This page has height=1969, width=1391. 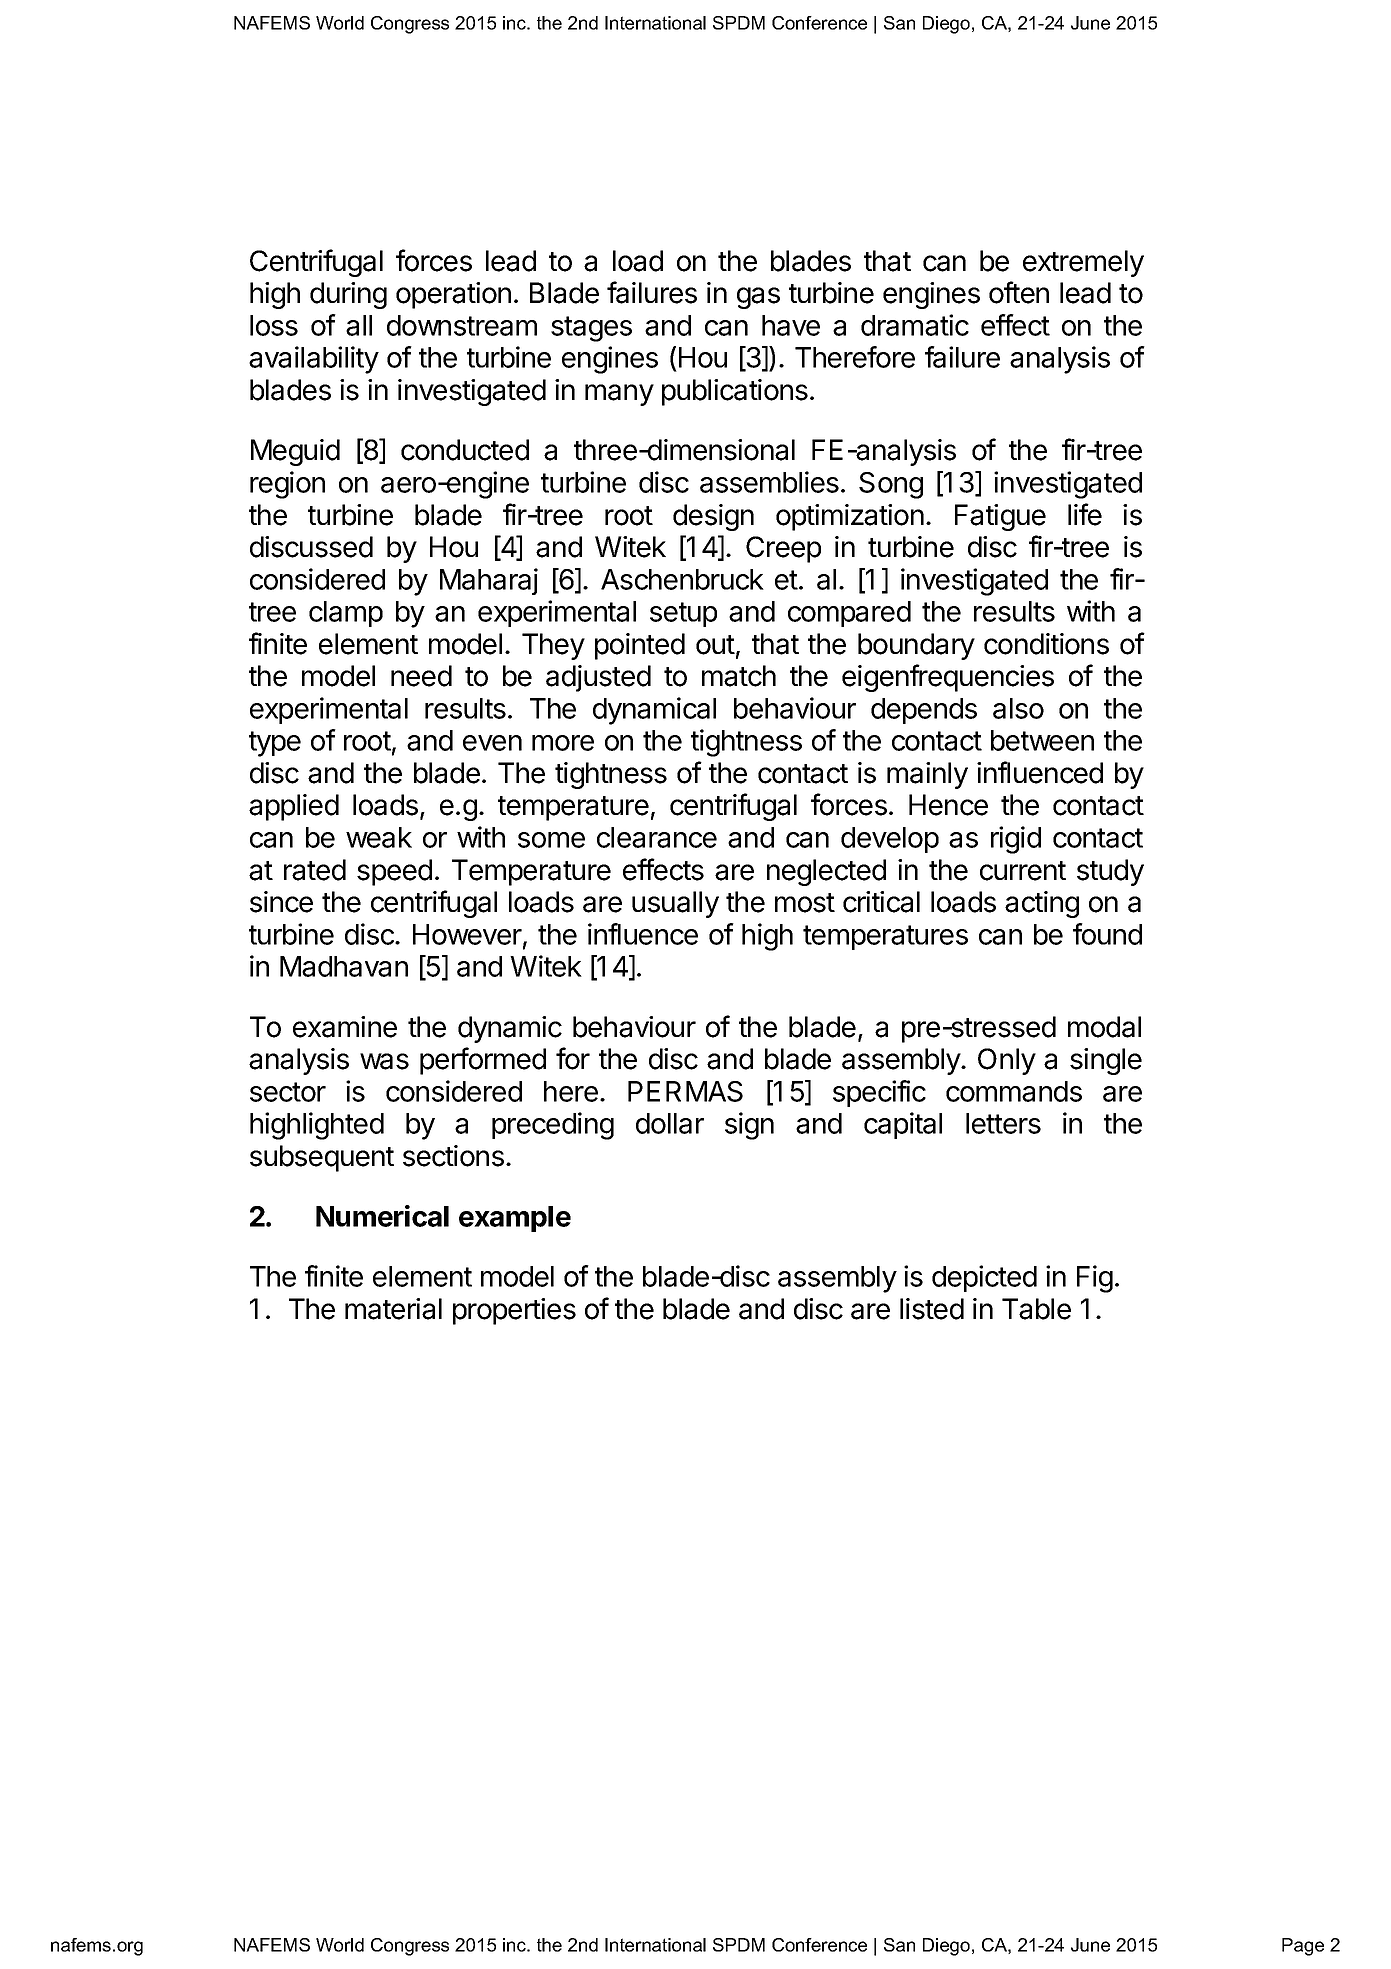 What do you see at coordinates (393, 1309) in the page?
I see `material` at bounding box center [393, 1309].
